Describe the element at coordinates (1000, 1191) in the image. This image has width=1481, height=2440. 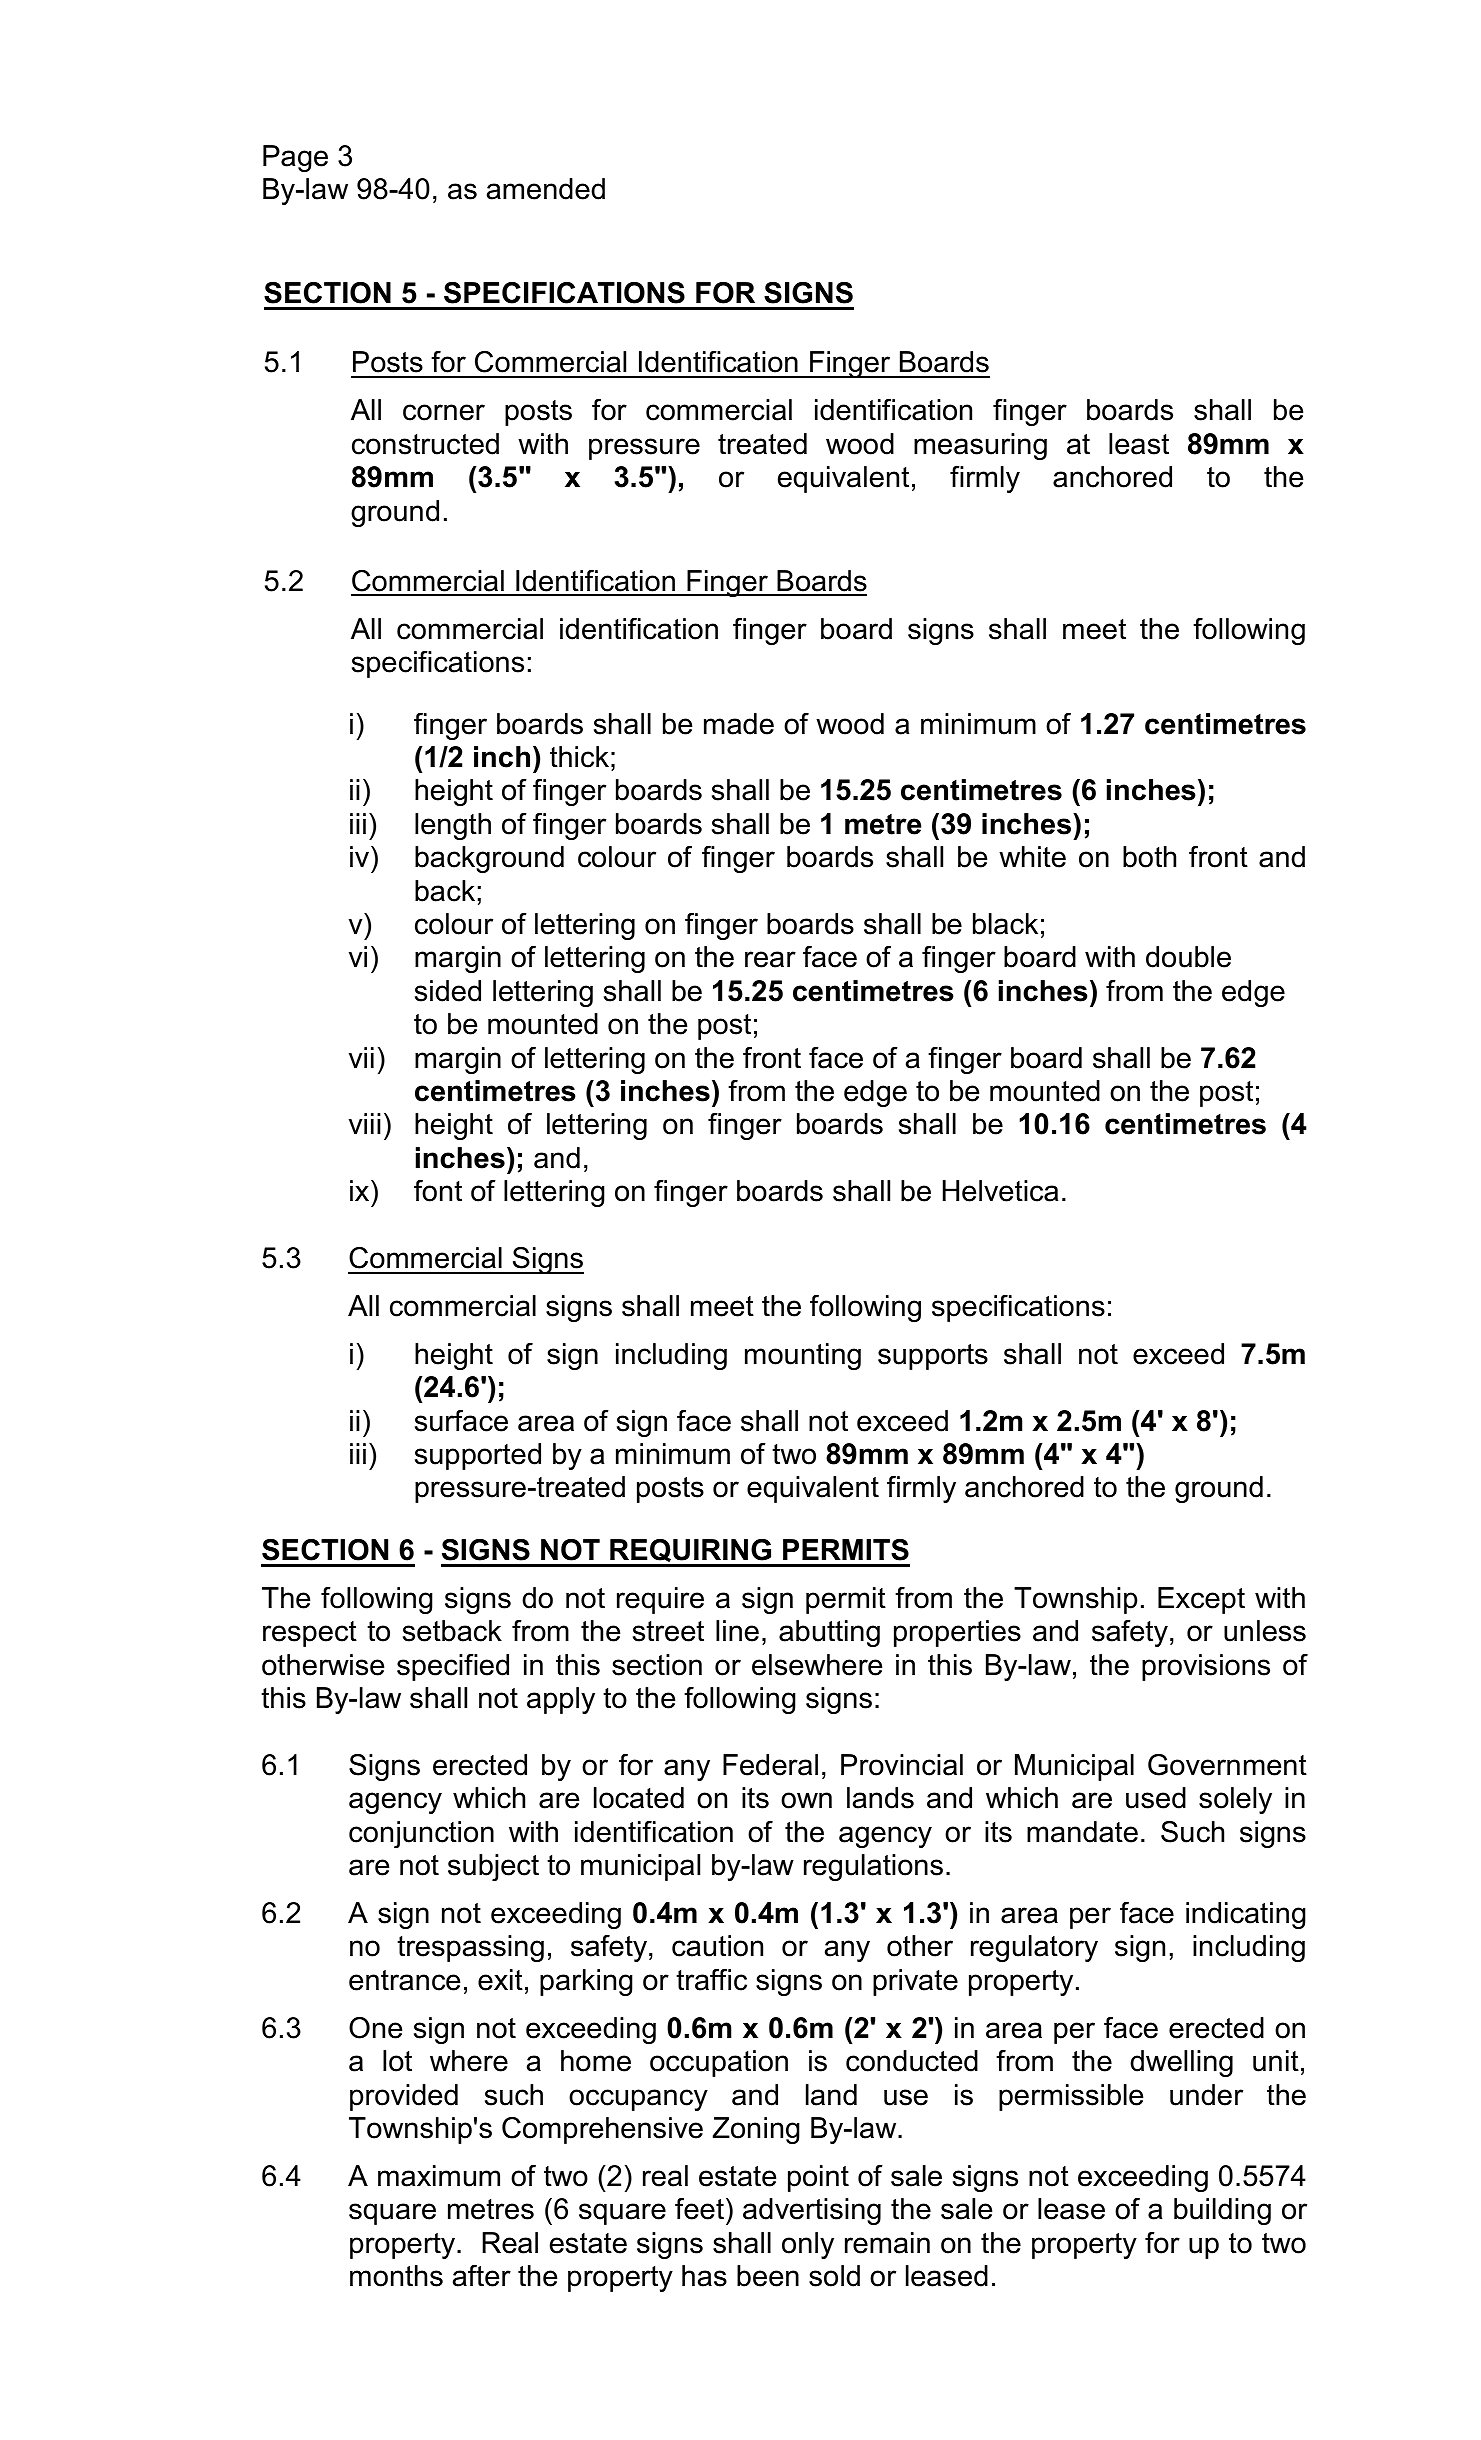
I see `Helvetica` at that location.
